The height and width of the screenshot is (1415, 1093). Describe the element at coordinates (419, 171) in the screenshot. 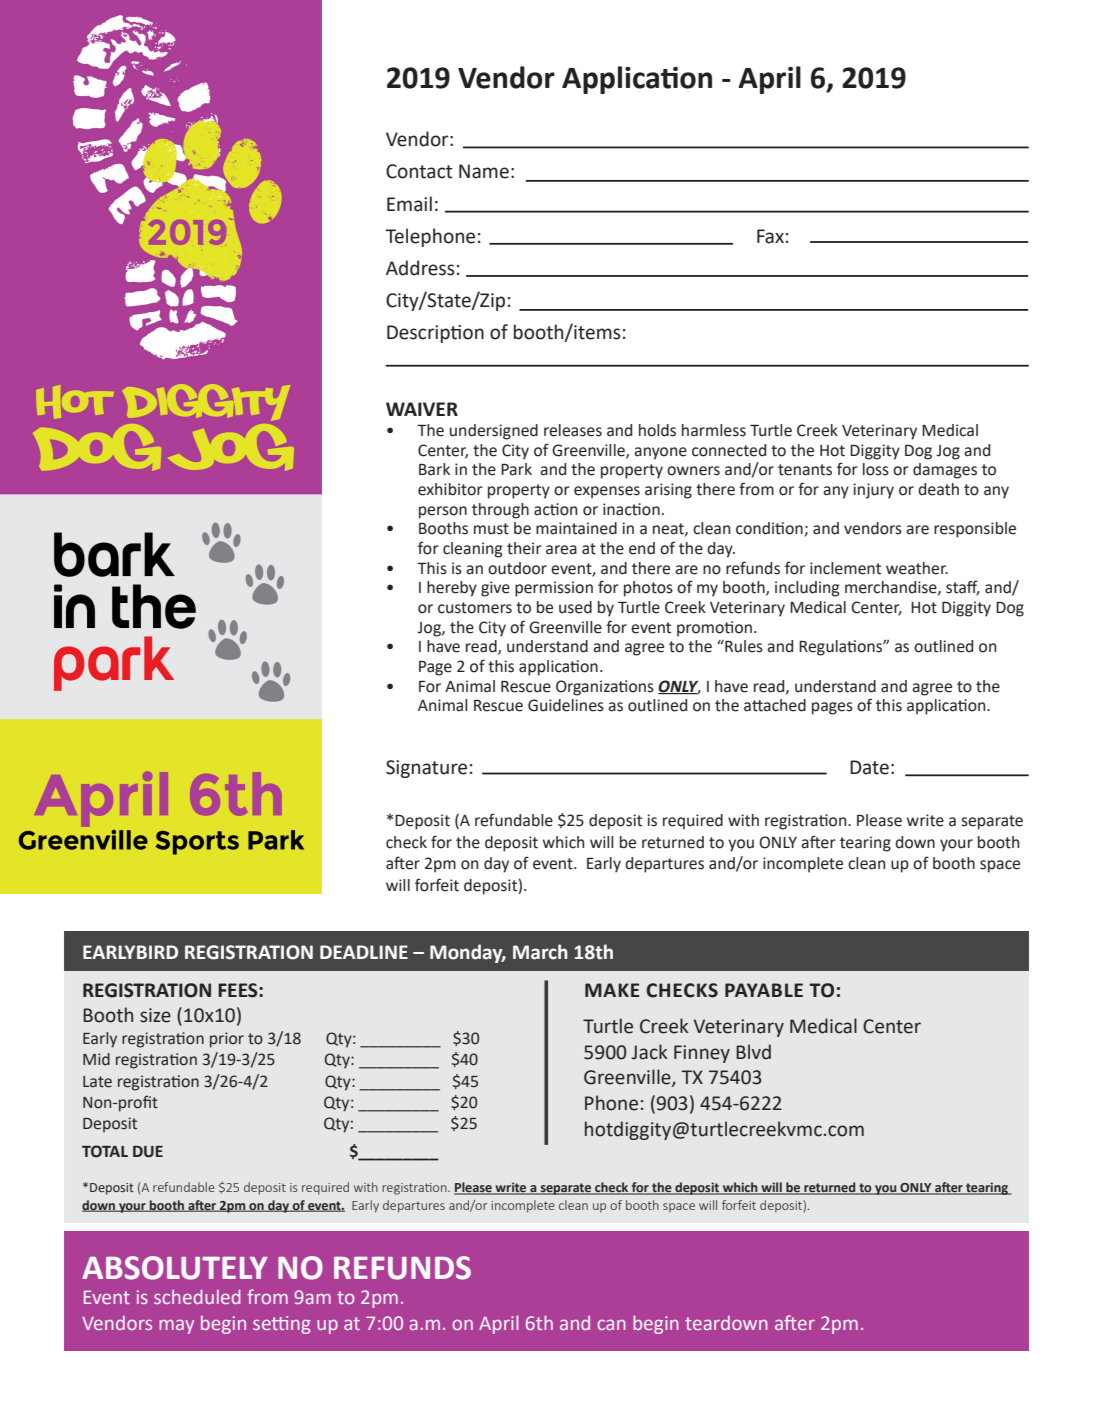

I see `Contact` at that location.
